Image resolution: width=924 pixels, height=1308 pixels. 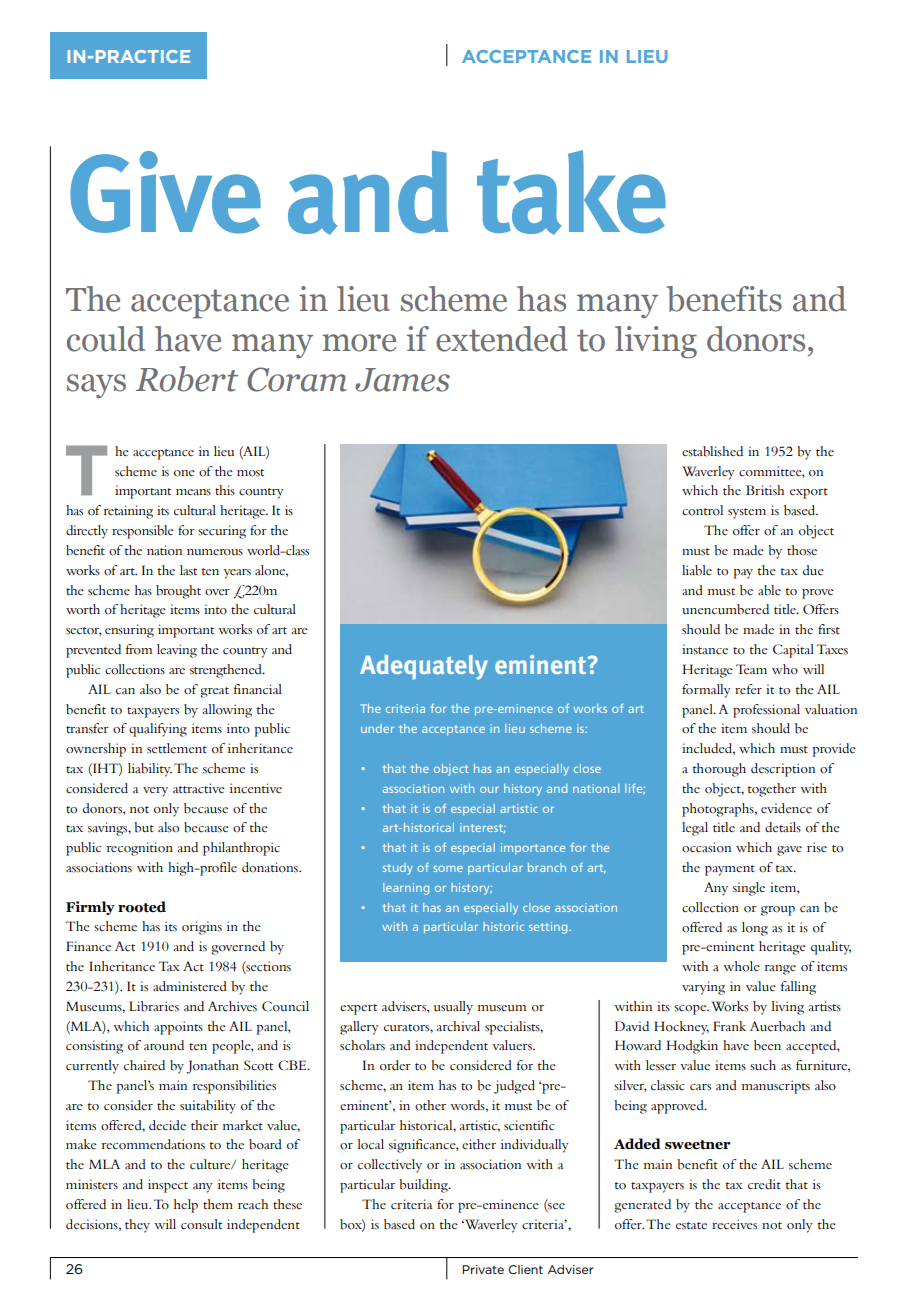 I want to click on rooted, so click(x=142, y=907).
